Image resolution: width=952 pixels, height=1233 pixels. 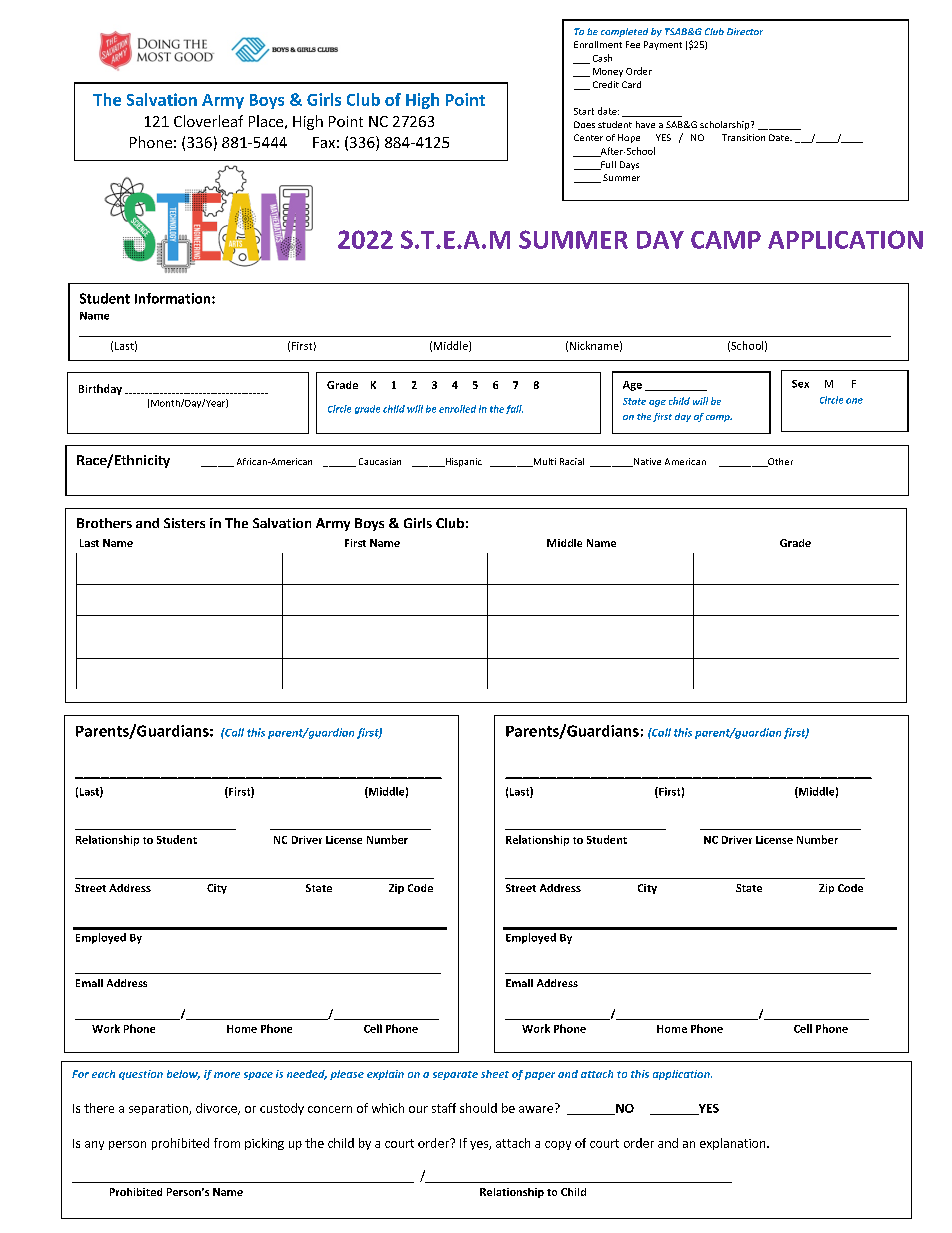 What do you see at coordinates (380, 461) in the page?
I see `Caucasian` at bounding box center [380, 461].
